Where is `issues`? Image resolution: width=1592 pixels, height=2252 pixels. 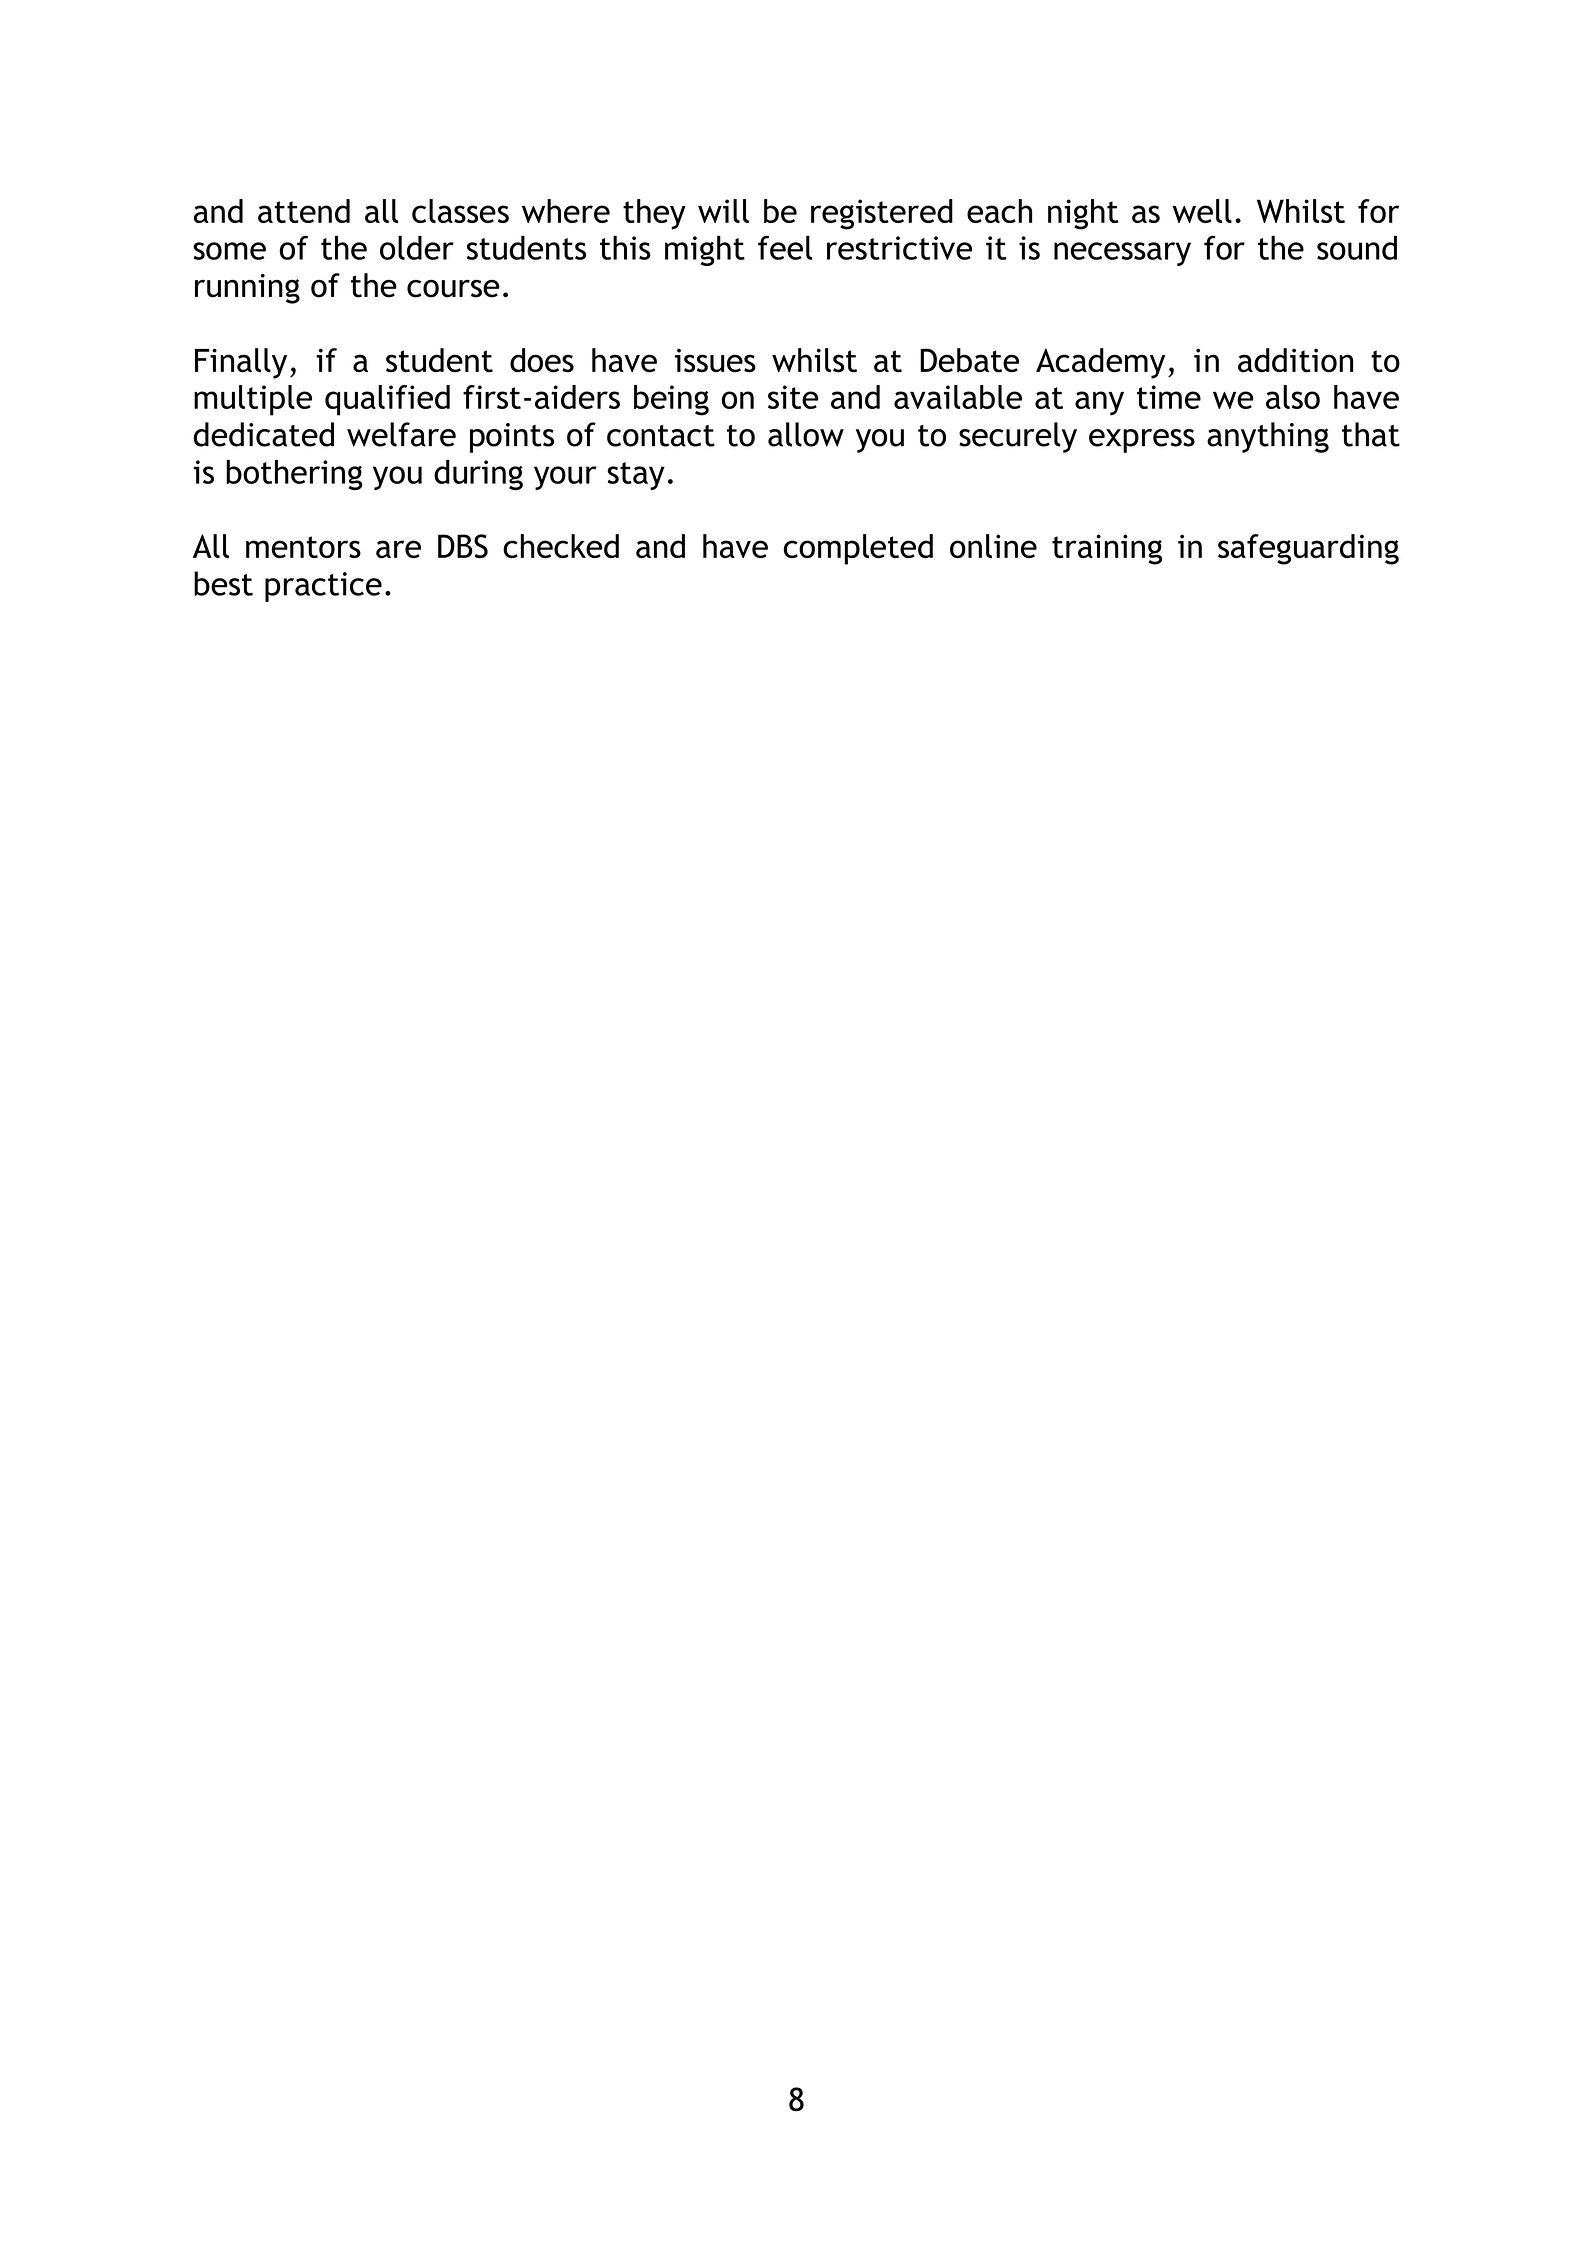
issues is located at coordinates (715, 360).
